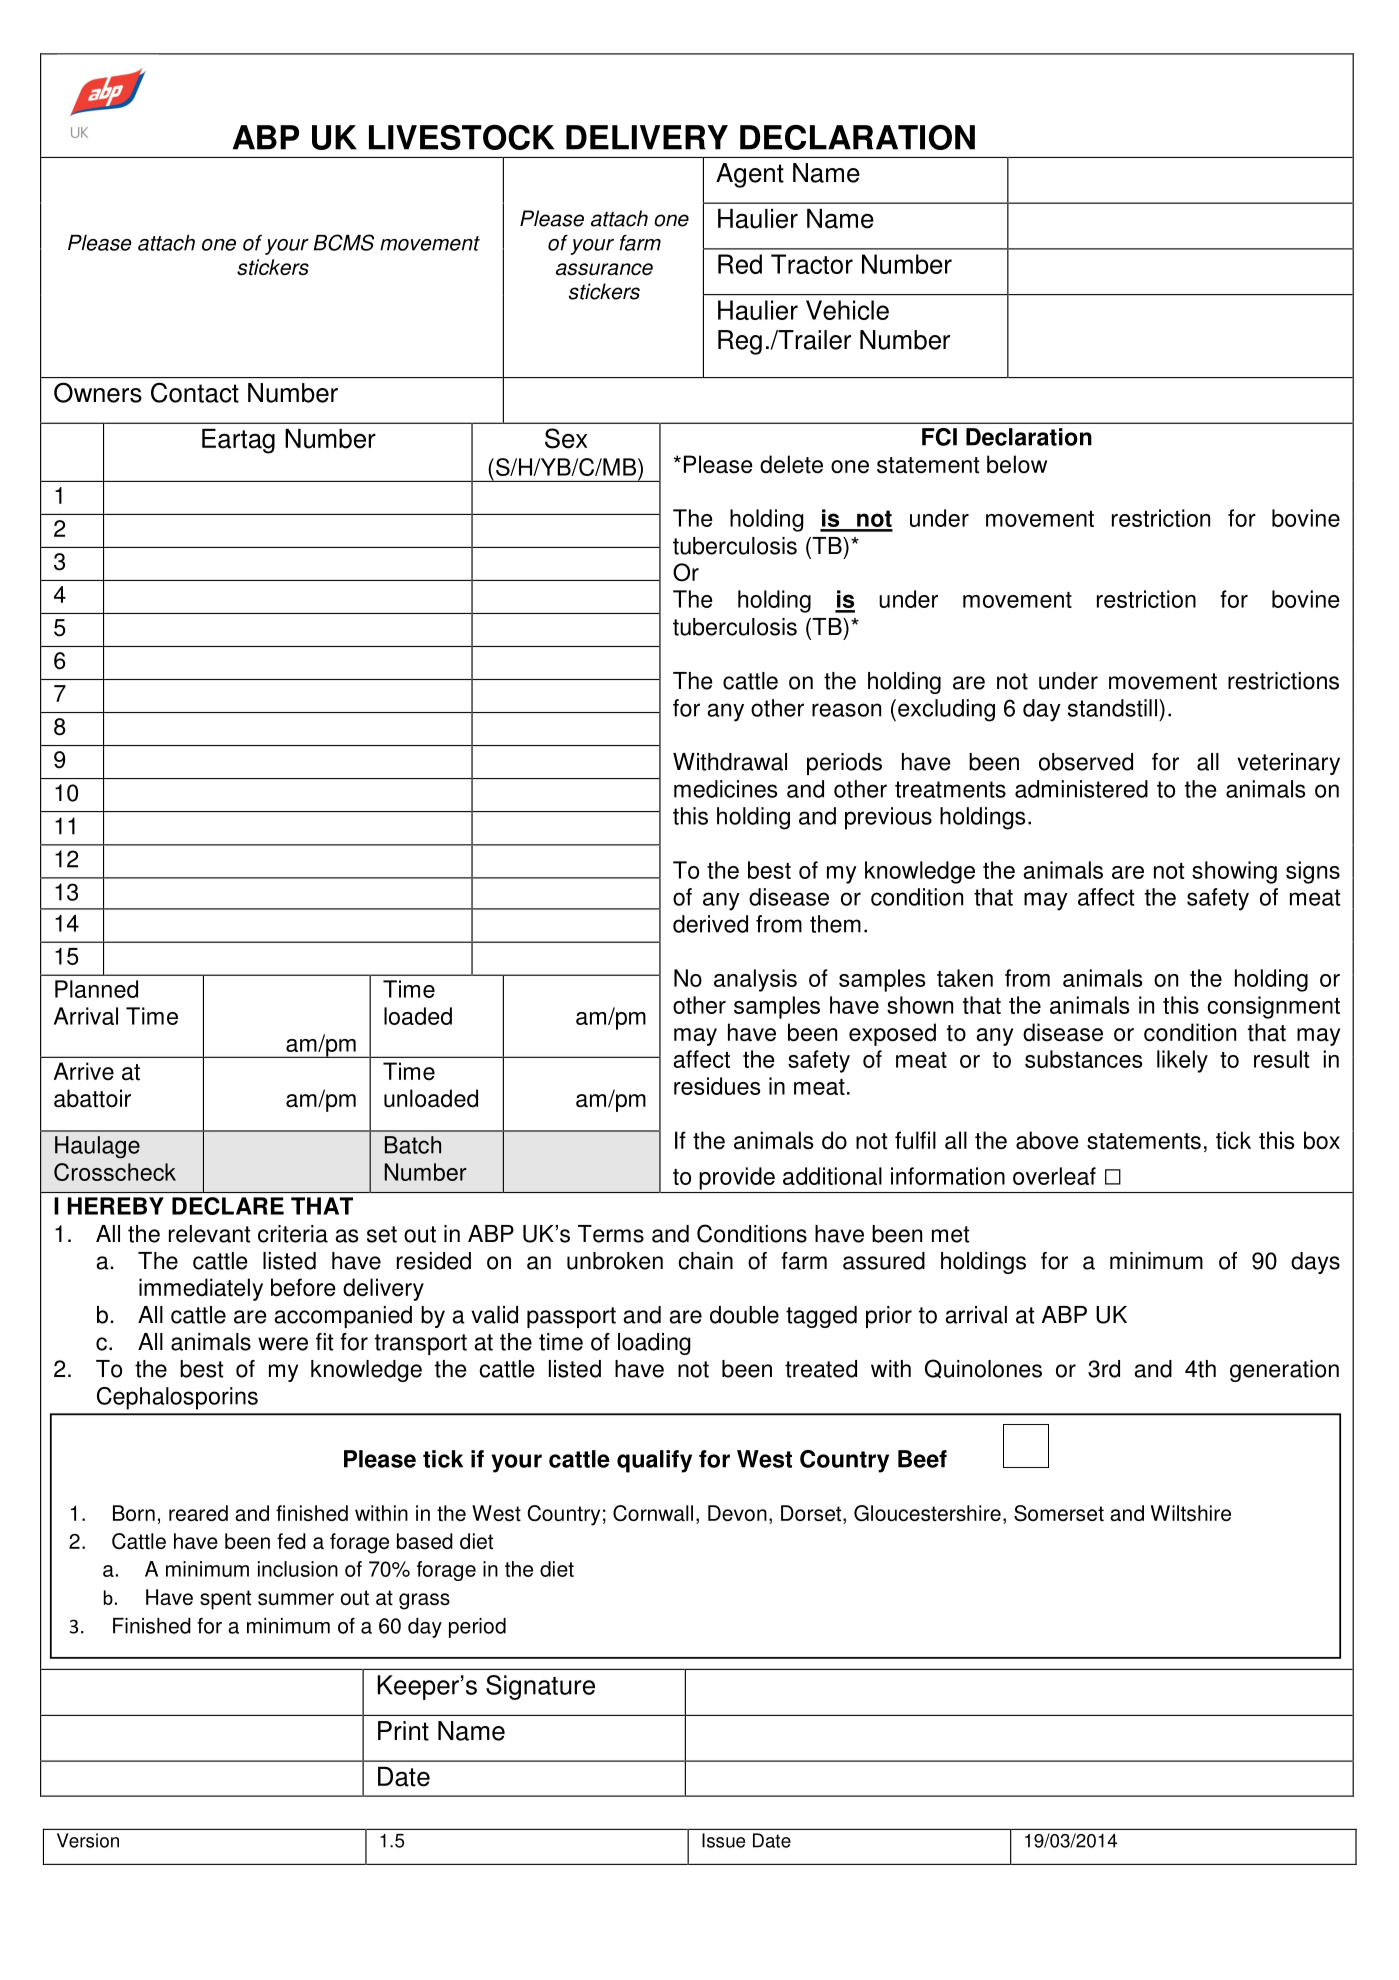 Image resolution: width=1399 pixels, height=1980 pixels. What do you see at coordinates (755, 980) in the image?
I see `analysis` at bounding box center [755, 980].
